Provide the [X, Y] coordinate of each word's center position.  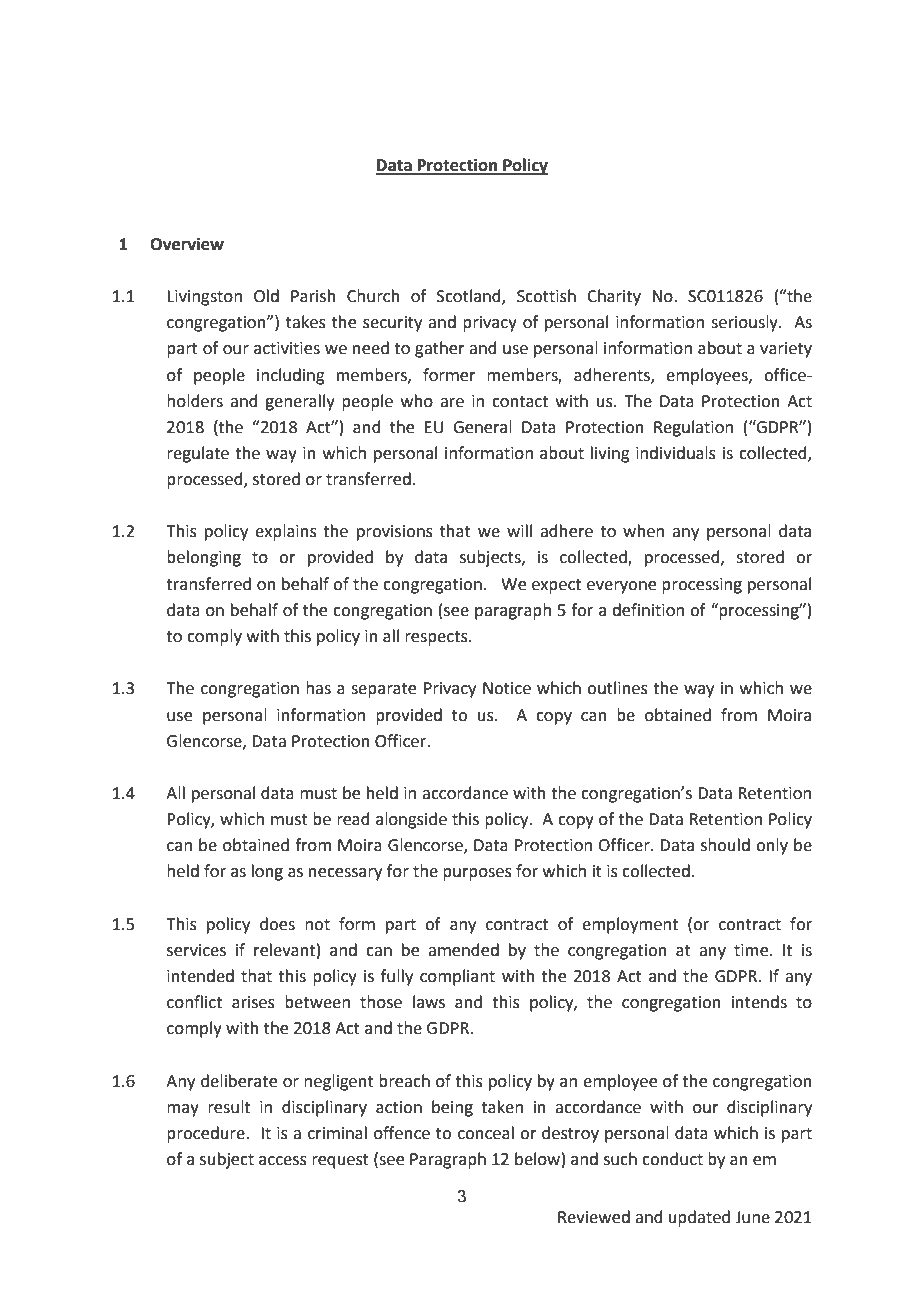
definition [648, 610]
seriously [745, 323]
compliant [457, 977]
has [318, 688]
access [283, 1161]
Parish [313, 296]
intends [759, 1002]
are [452, 403]
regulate [198, 454]
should [725, 845]
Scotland [470, 297]
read [353, 819]
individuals [676, 453]
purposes [477, 874]
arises [253, 1002]
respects [437, 638]
